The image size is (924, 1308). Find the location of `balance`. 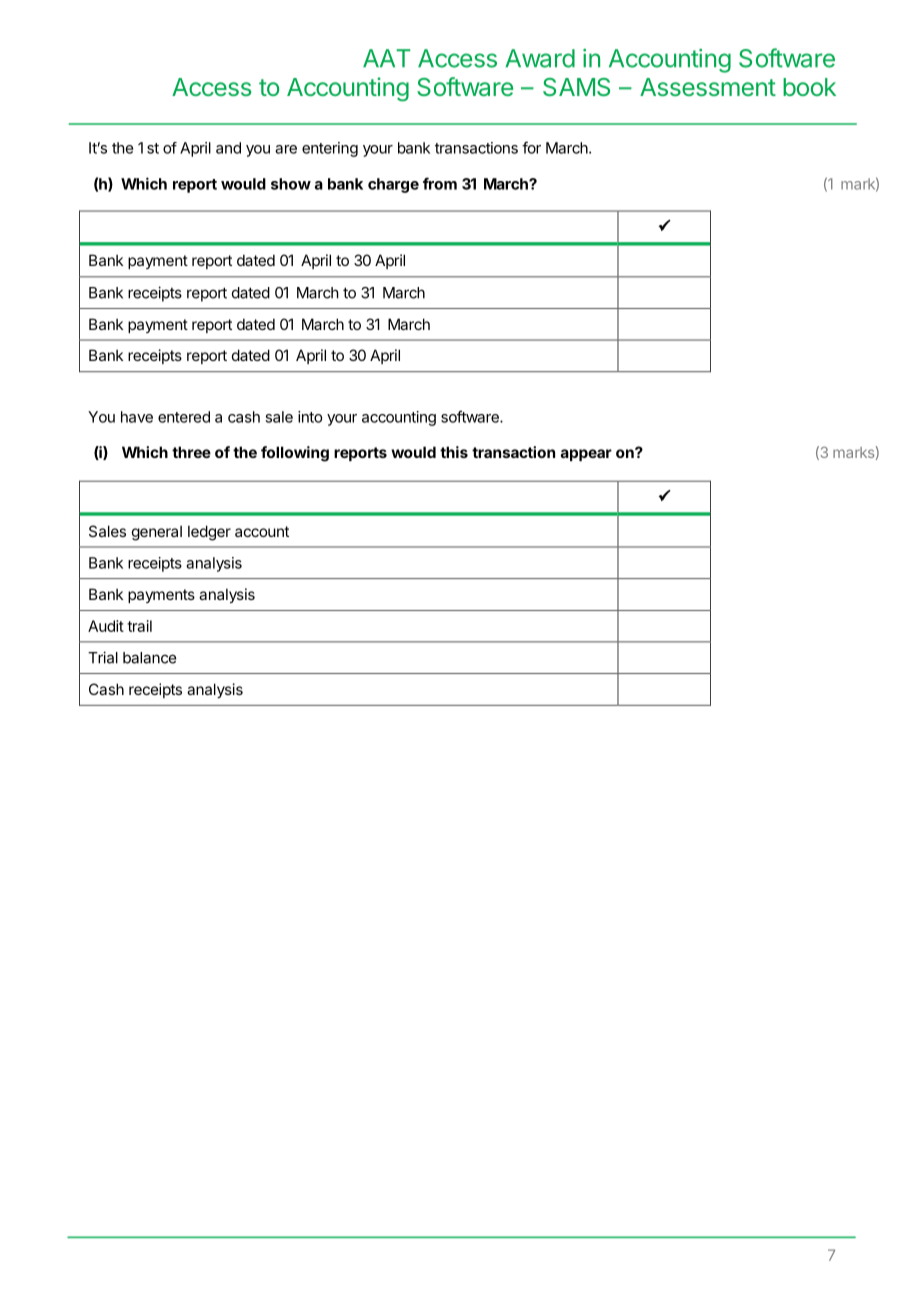

balance is located at coordinates (149, 658).
